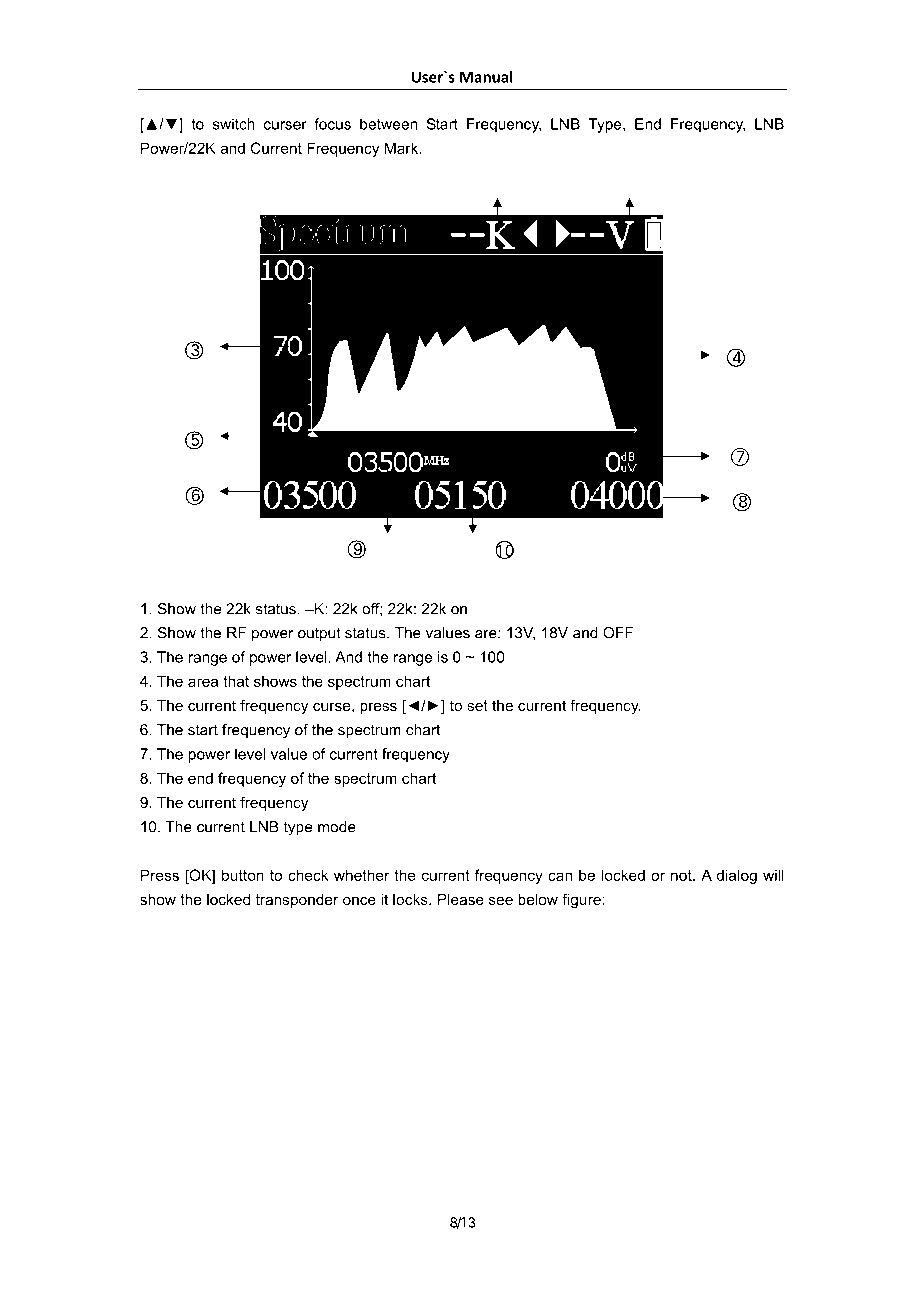 Image resolution: width=924 pixels, height=1308 pixels. I want to click on Manual, so click(486, 77).
